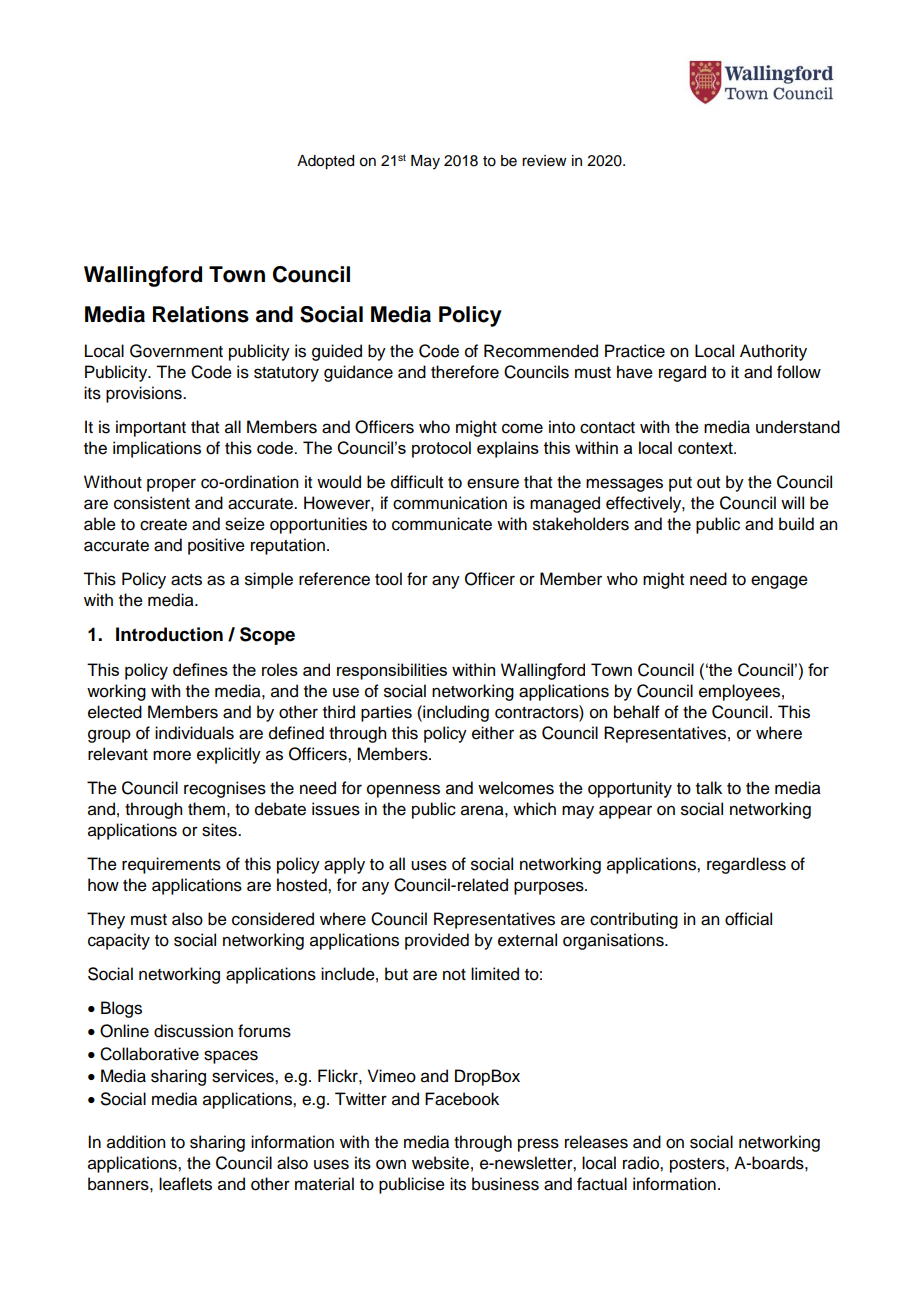 This screenshot has height=1308, width=924. What do you see at coordinates (171, 865) in the screenshot?
I see `requirements` at bounding box center [171, 865].
